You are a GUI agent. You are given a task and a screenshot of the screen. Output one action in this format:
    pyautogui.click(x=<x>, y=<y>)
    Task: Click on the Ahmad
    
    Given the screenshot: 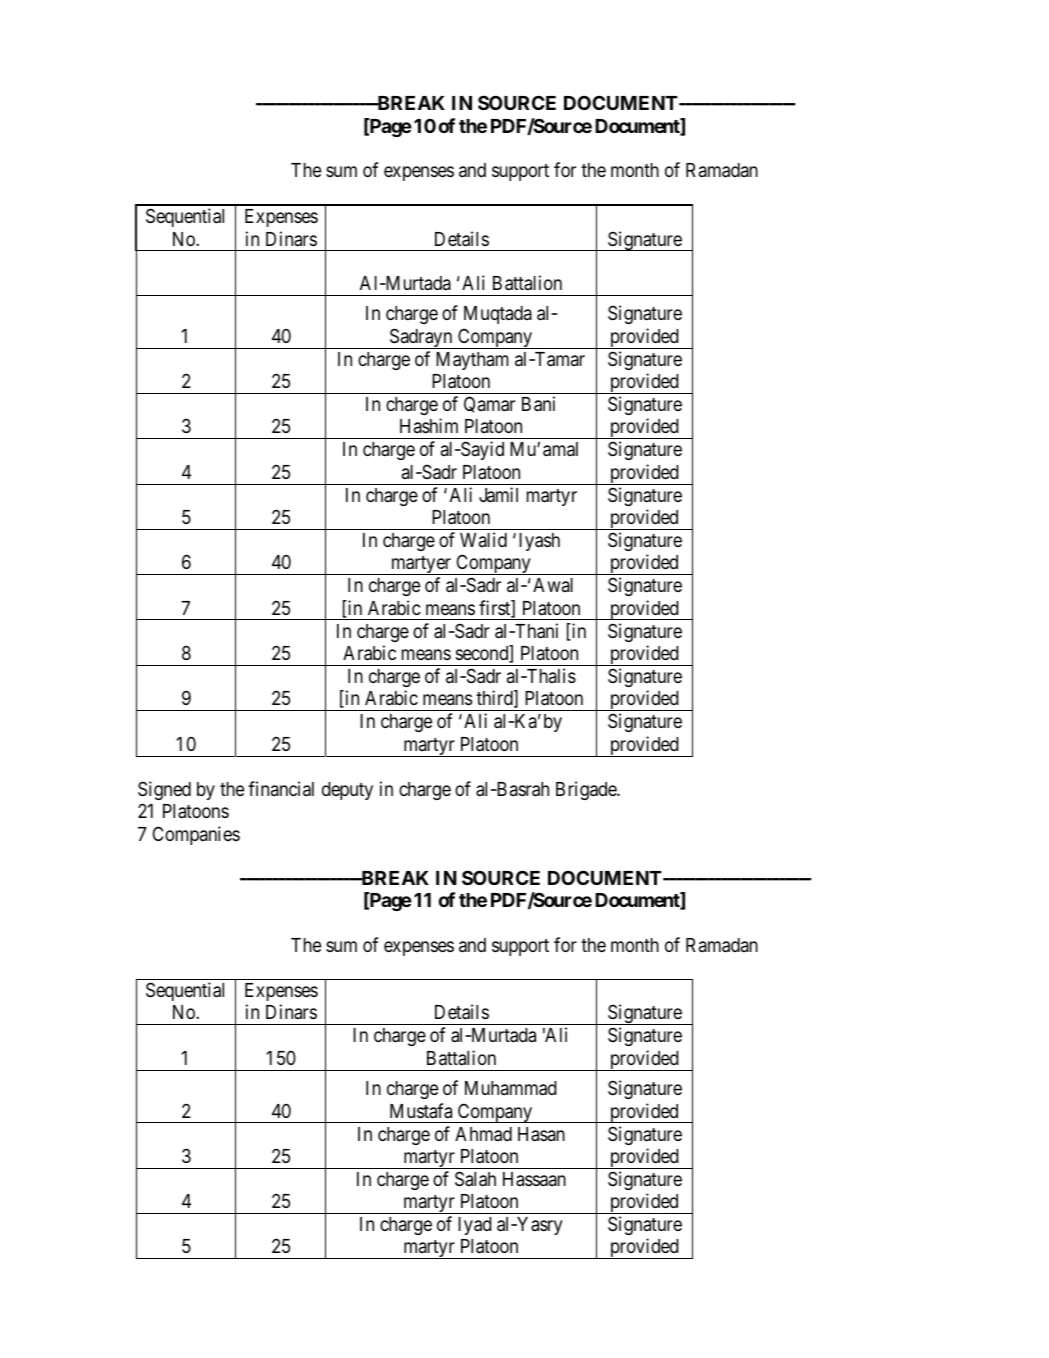 What is the action you would take?
    pyautogui.click(x=483, y=1134)
